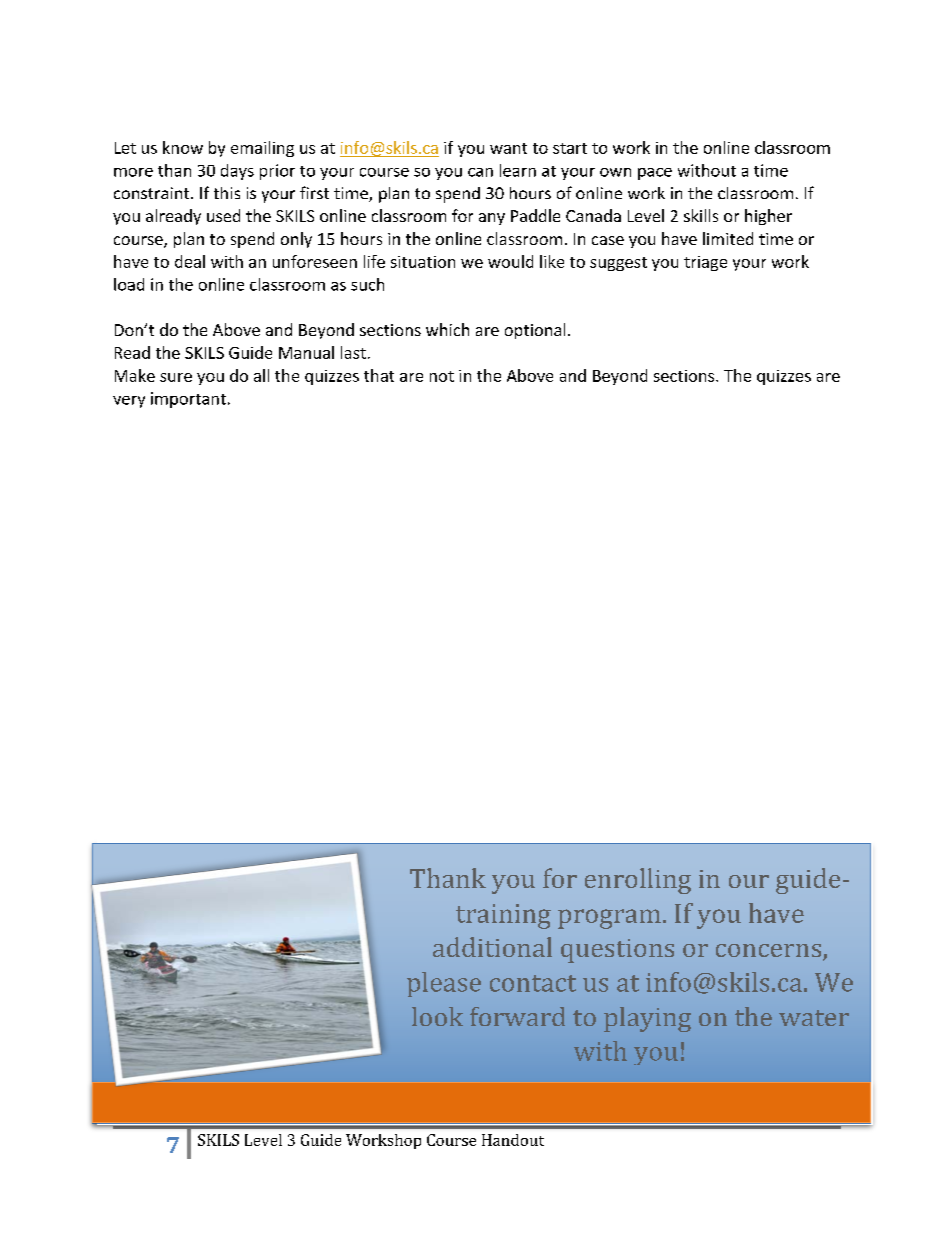  I want to click on look, so click(437, 1016).
